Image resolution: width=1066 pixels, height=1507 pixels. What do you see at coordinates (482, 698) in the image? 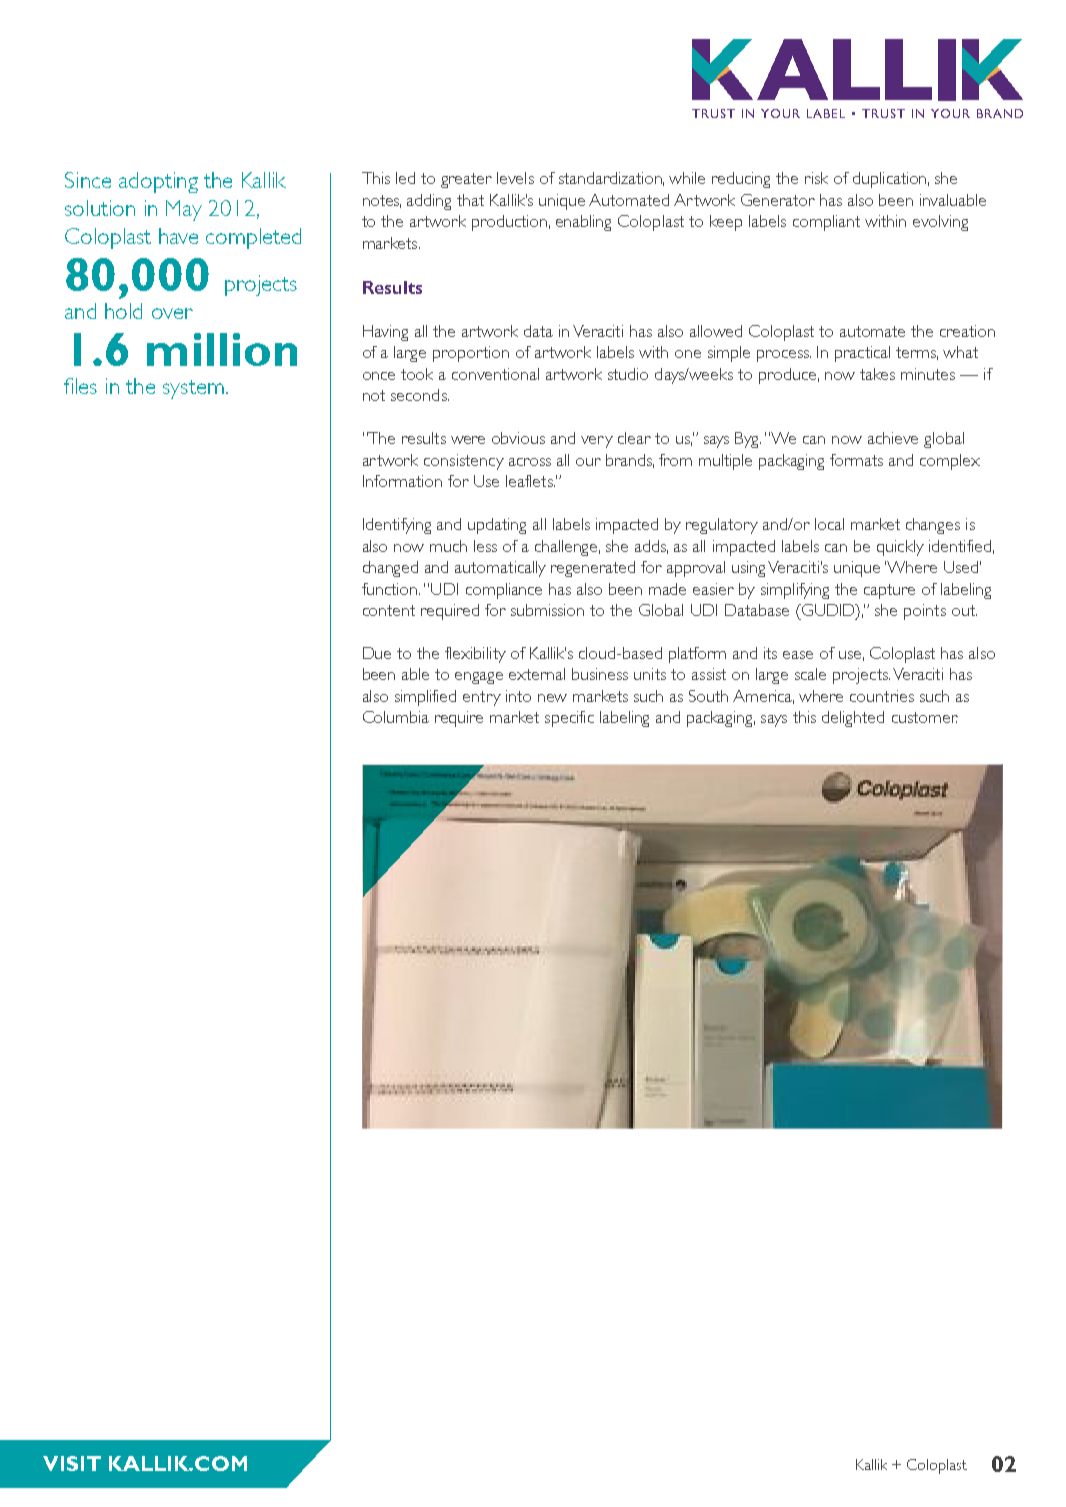
I see `entry` at bounding box center [482, 698].
